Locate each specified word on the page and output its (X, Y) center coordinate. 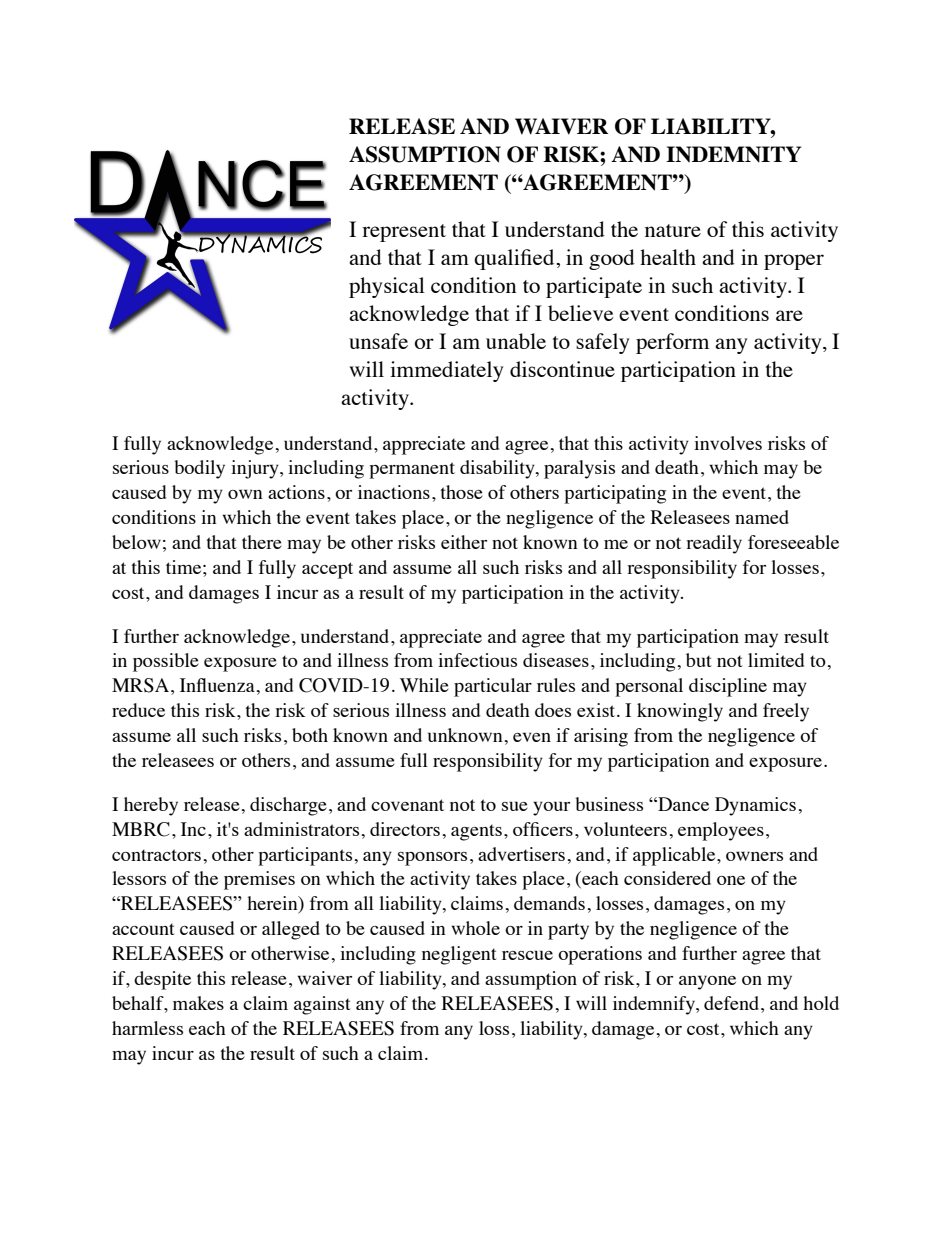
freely (786, 712)
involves (728, 443)
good (612, 259)
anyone (707, 982)
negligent (459, 955)
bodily (199, 469)
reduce (138, 710)
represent (404, 233)
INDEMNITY (733, 154)
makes (198, 1003)
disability (498, 469)
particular (493, 687)
